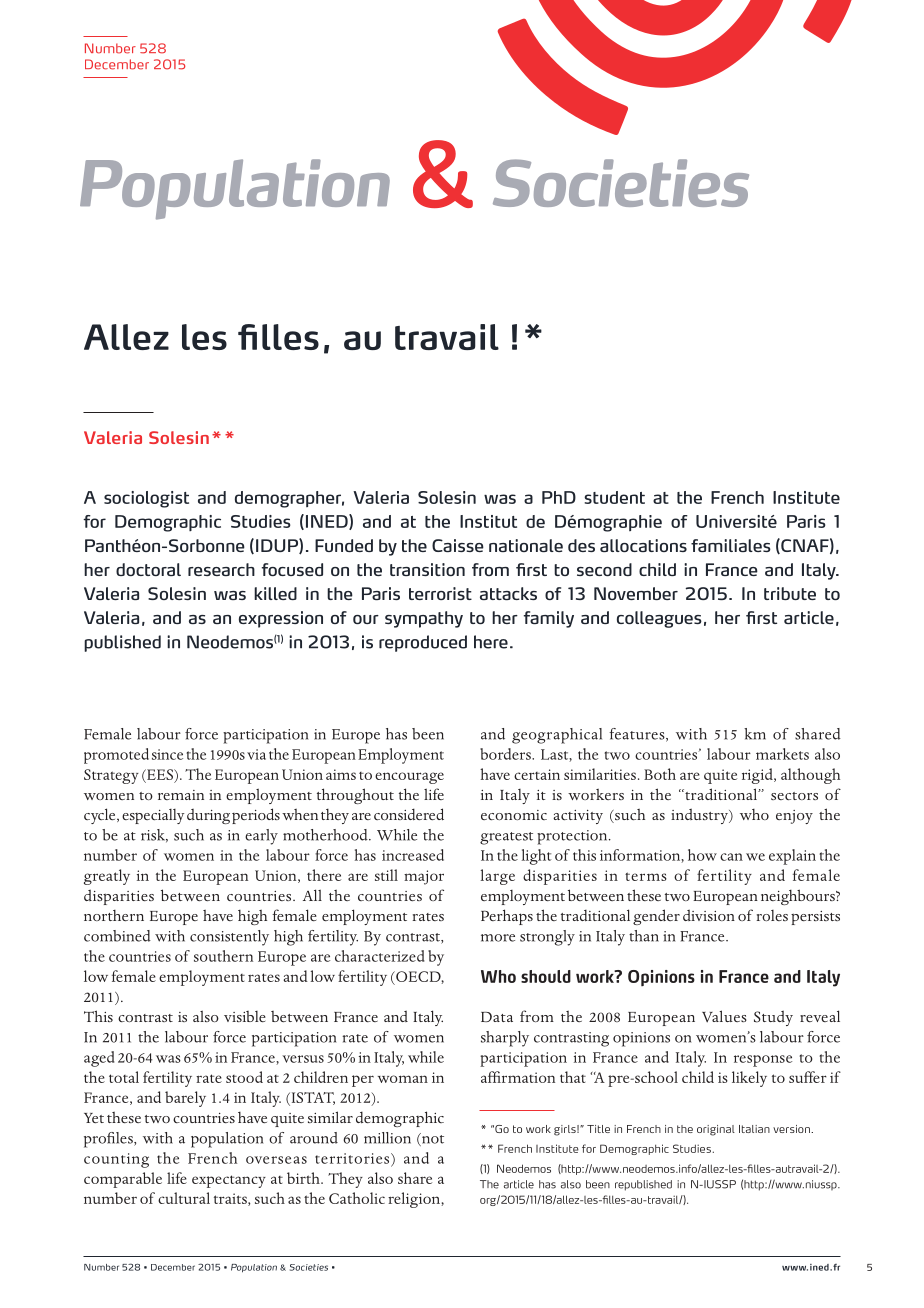 The height and width of the image is (1308, 924). I want to click on increased, so click(413, 855).
